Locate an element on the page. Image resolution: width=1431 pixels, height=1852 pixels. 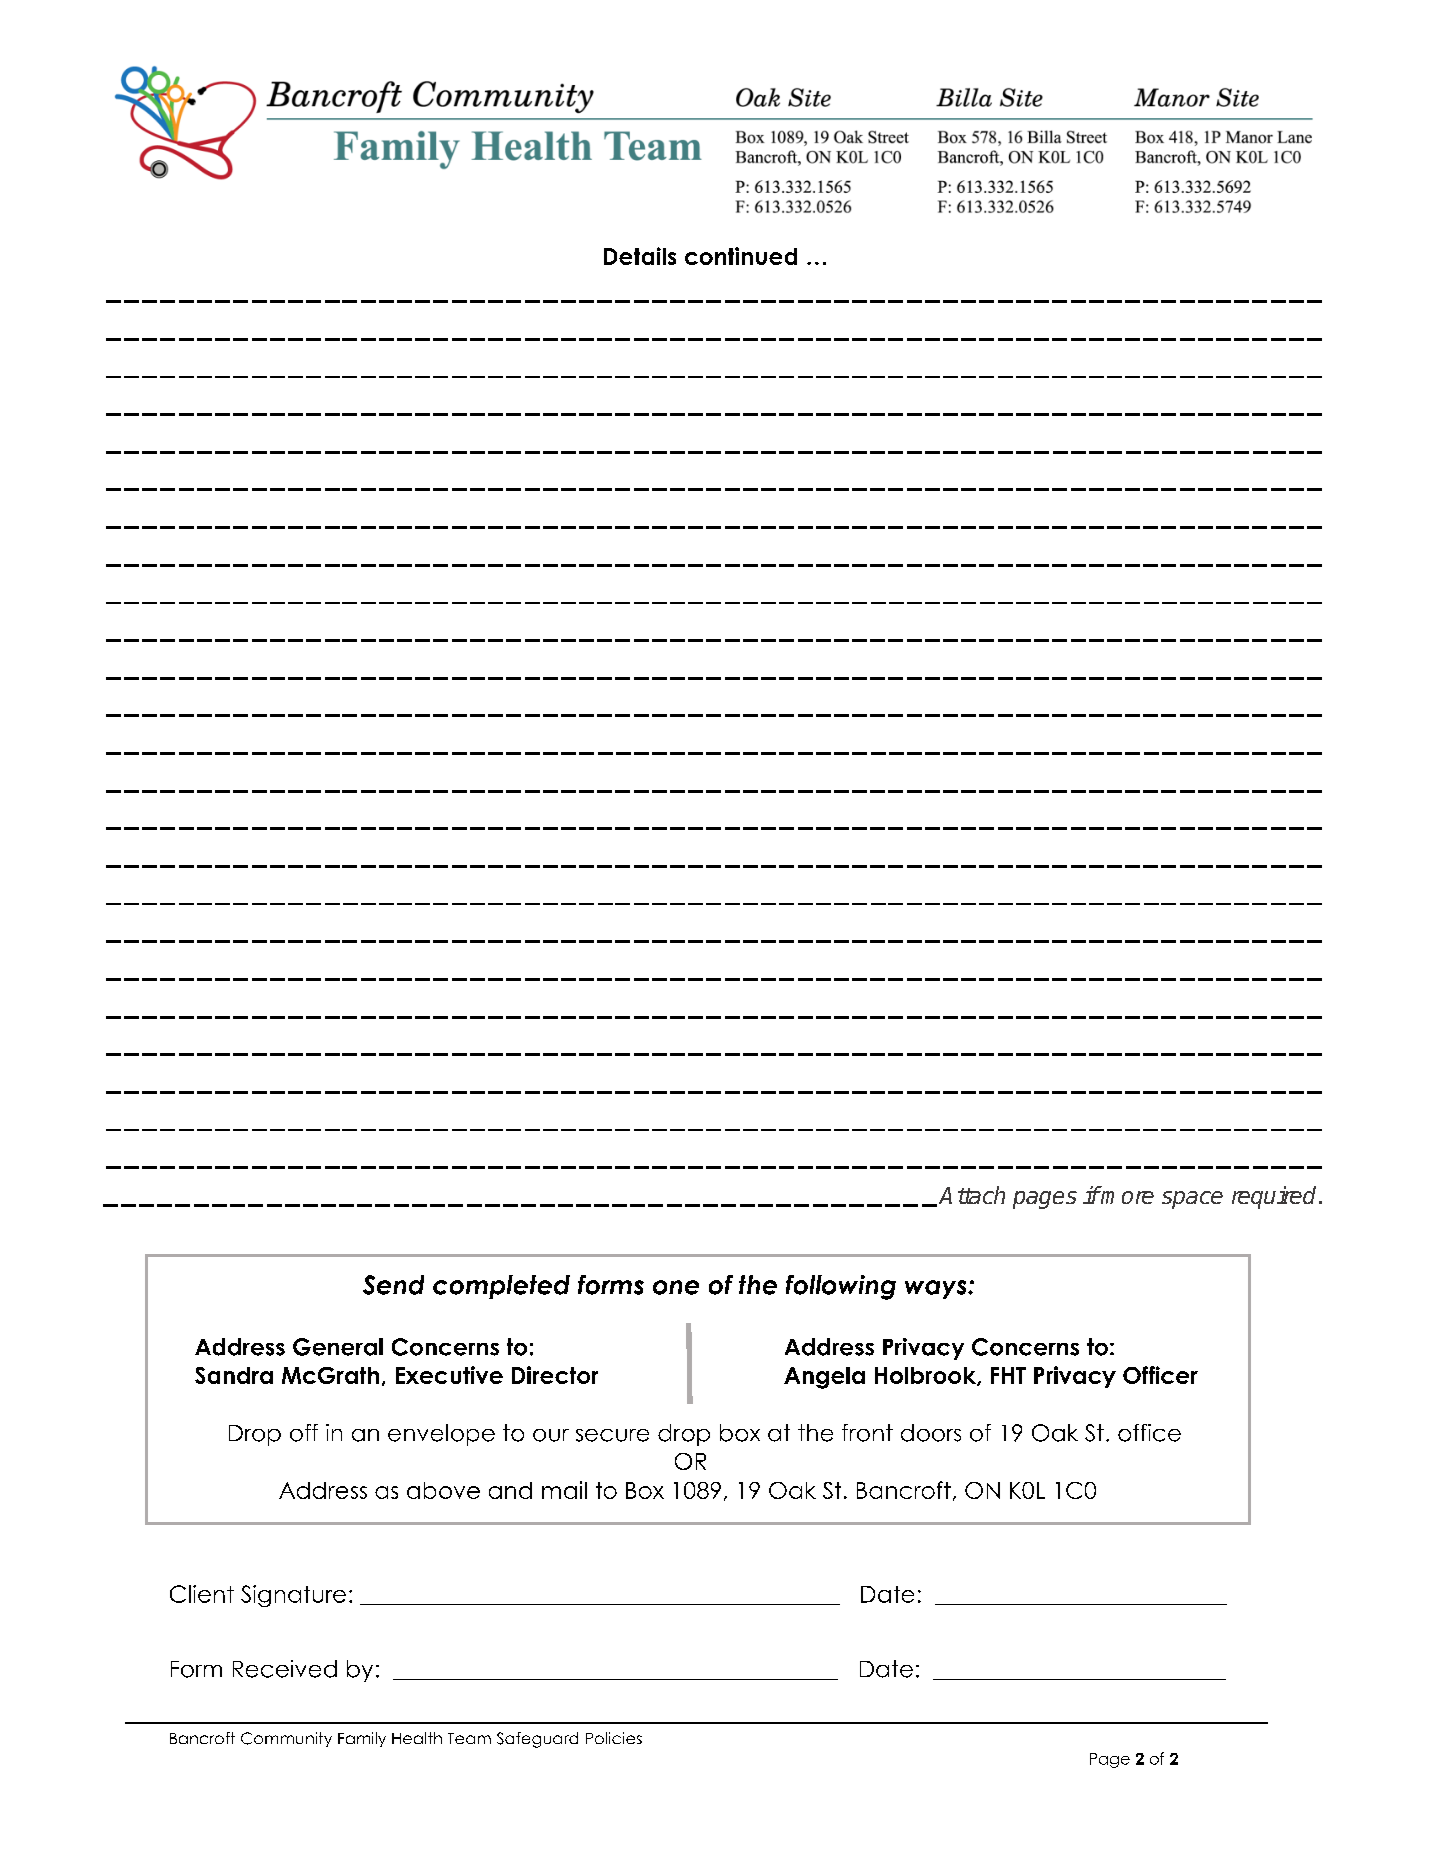
Send is located at coordinates (393, 1285).
